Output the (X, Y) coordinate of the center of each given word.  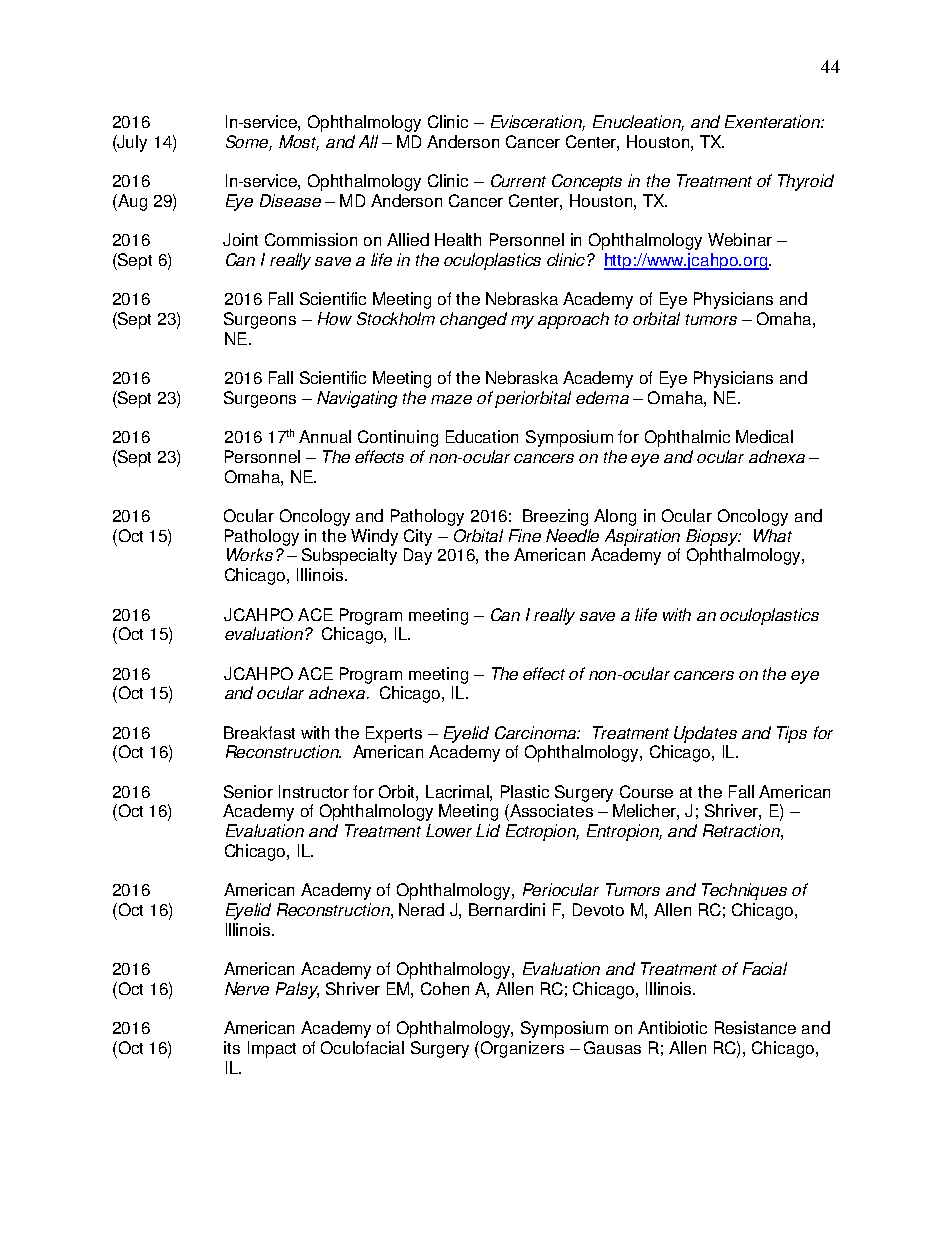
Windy (374, 537)
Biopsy (713, 537)
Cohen (445, 988)
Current (518, 180)
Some (249, 143)
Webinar (740, 239)
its (232, 1047)
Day (418, 556)
